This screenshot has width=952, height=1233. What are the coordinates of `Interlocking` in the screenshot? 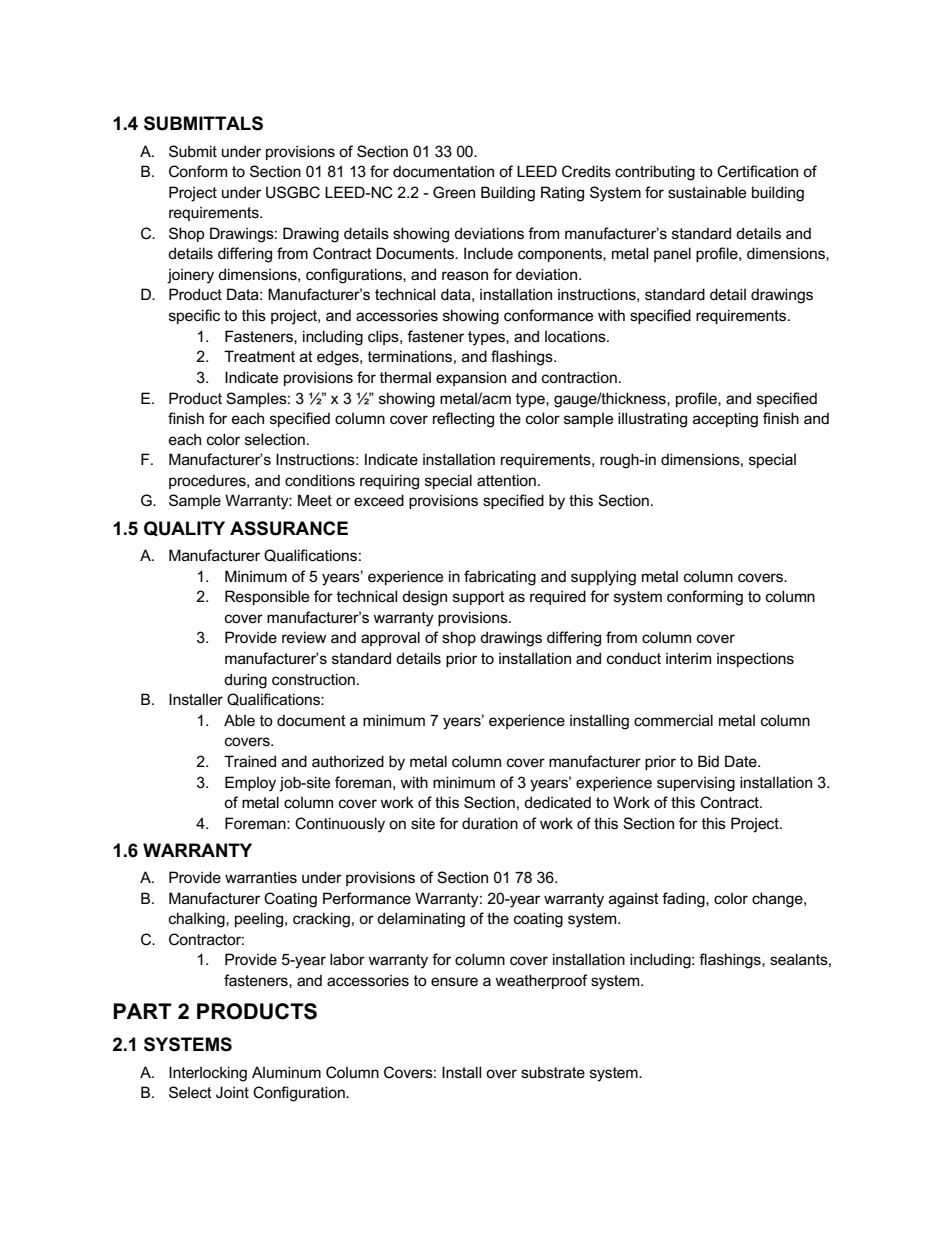 It's located at (208, 1074).
